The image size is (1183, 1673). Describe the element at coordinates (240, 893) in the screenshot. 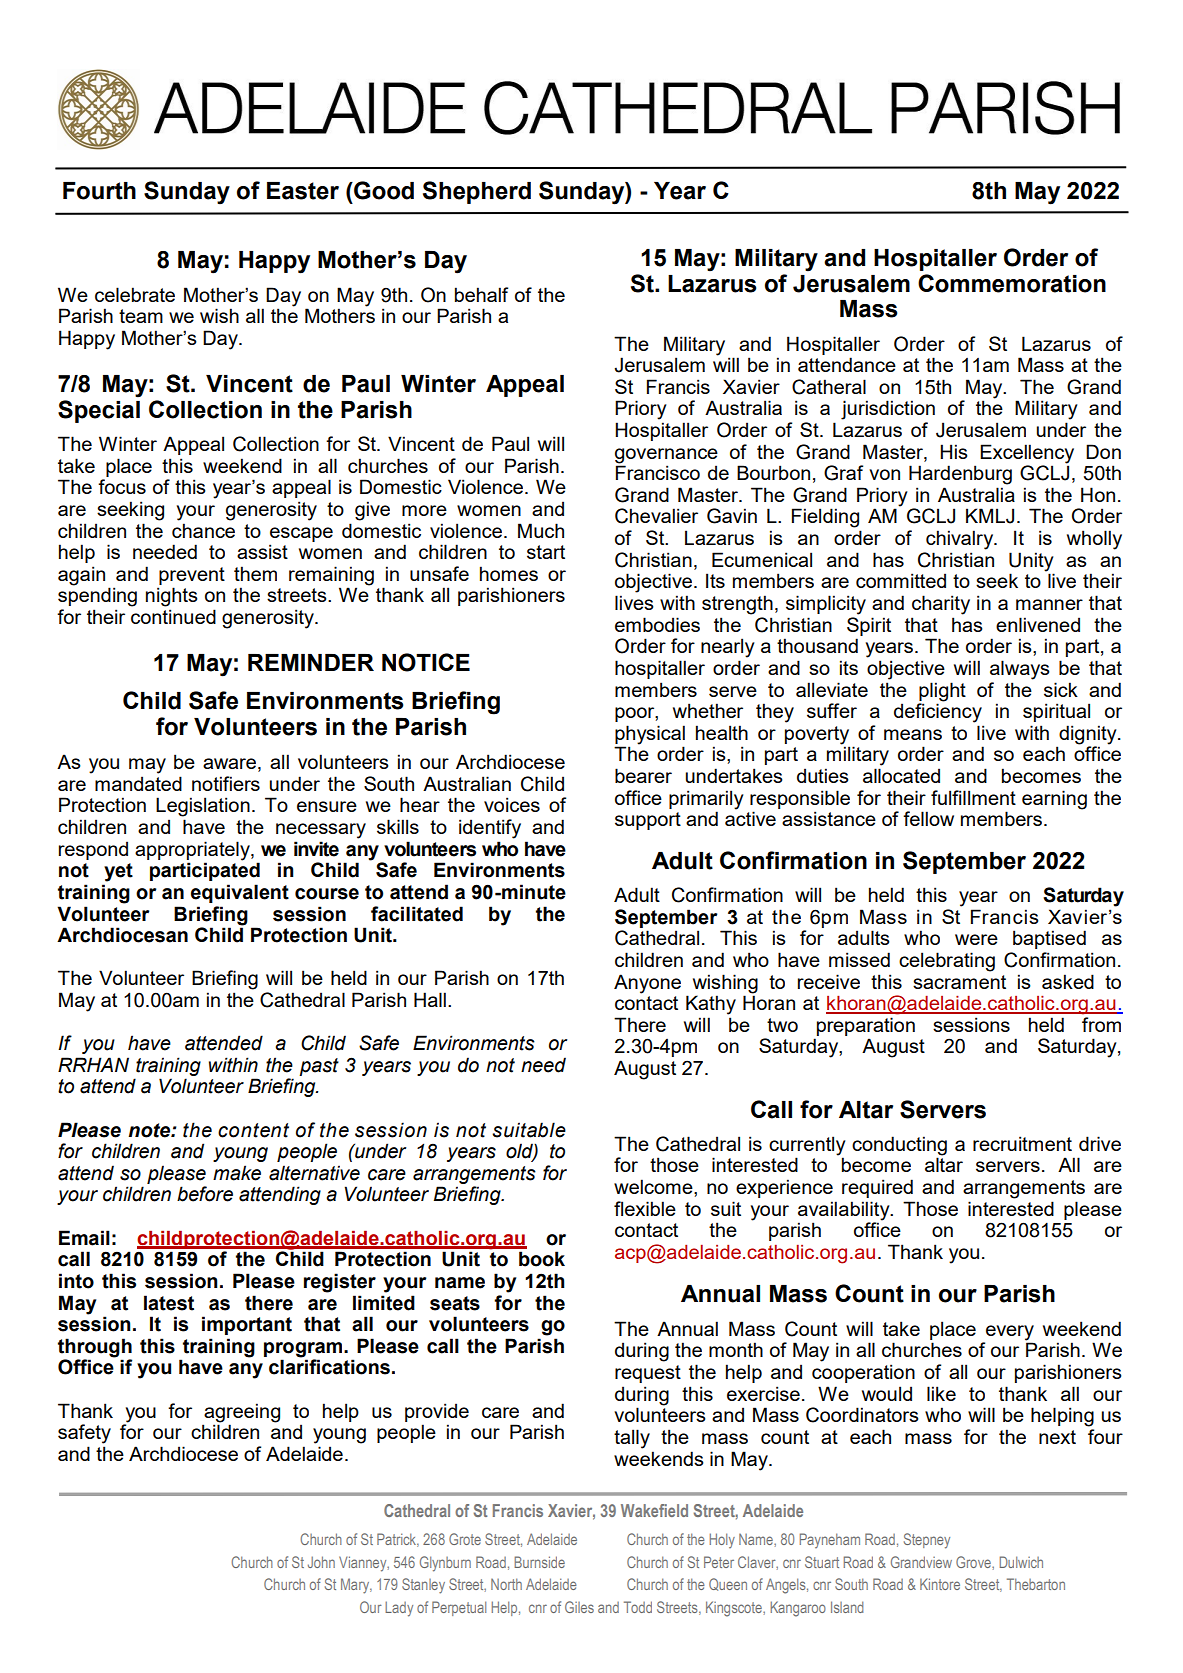

I see `equivalent` at that location.
